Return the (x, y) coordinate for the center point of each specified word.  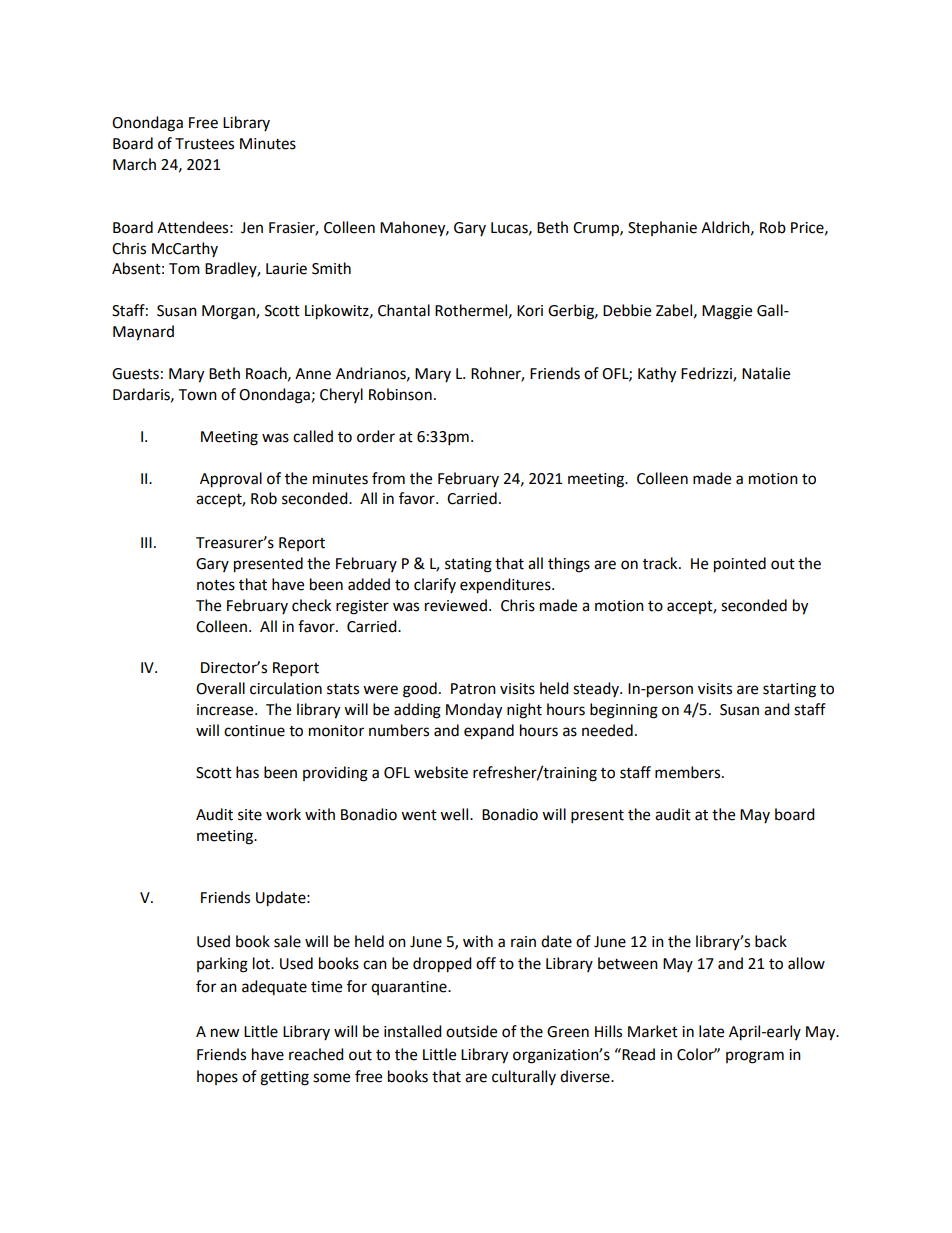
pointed (740, 565)
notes (216, 585)
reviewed (456, 605)
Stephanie (662, 228)
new (225, 1033)
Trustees (204, 144)
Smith (331, 268)
